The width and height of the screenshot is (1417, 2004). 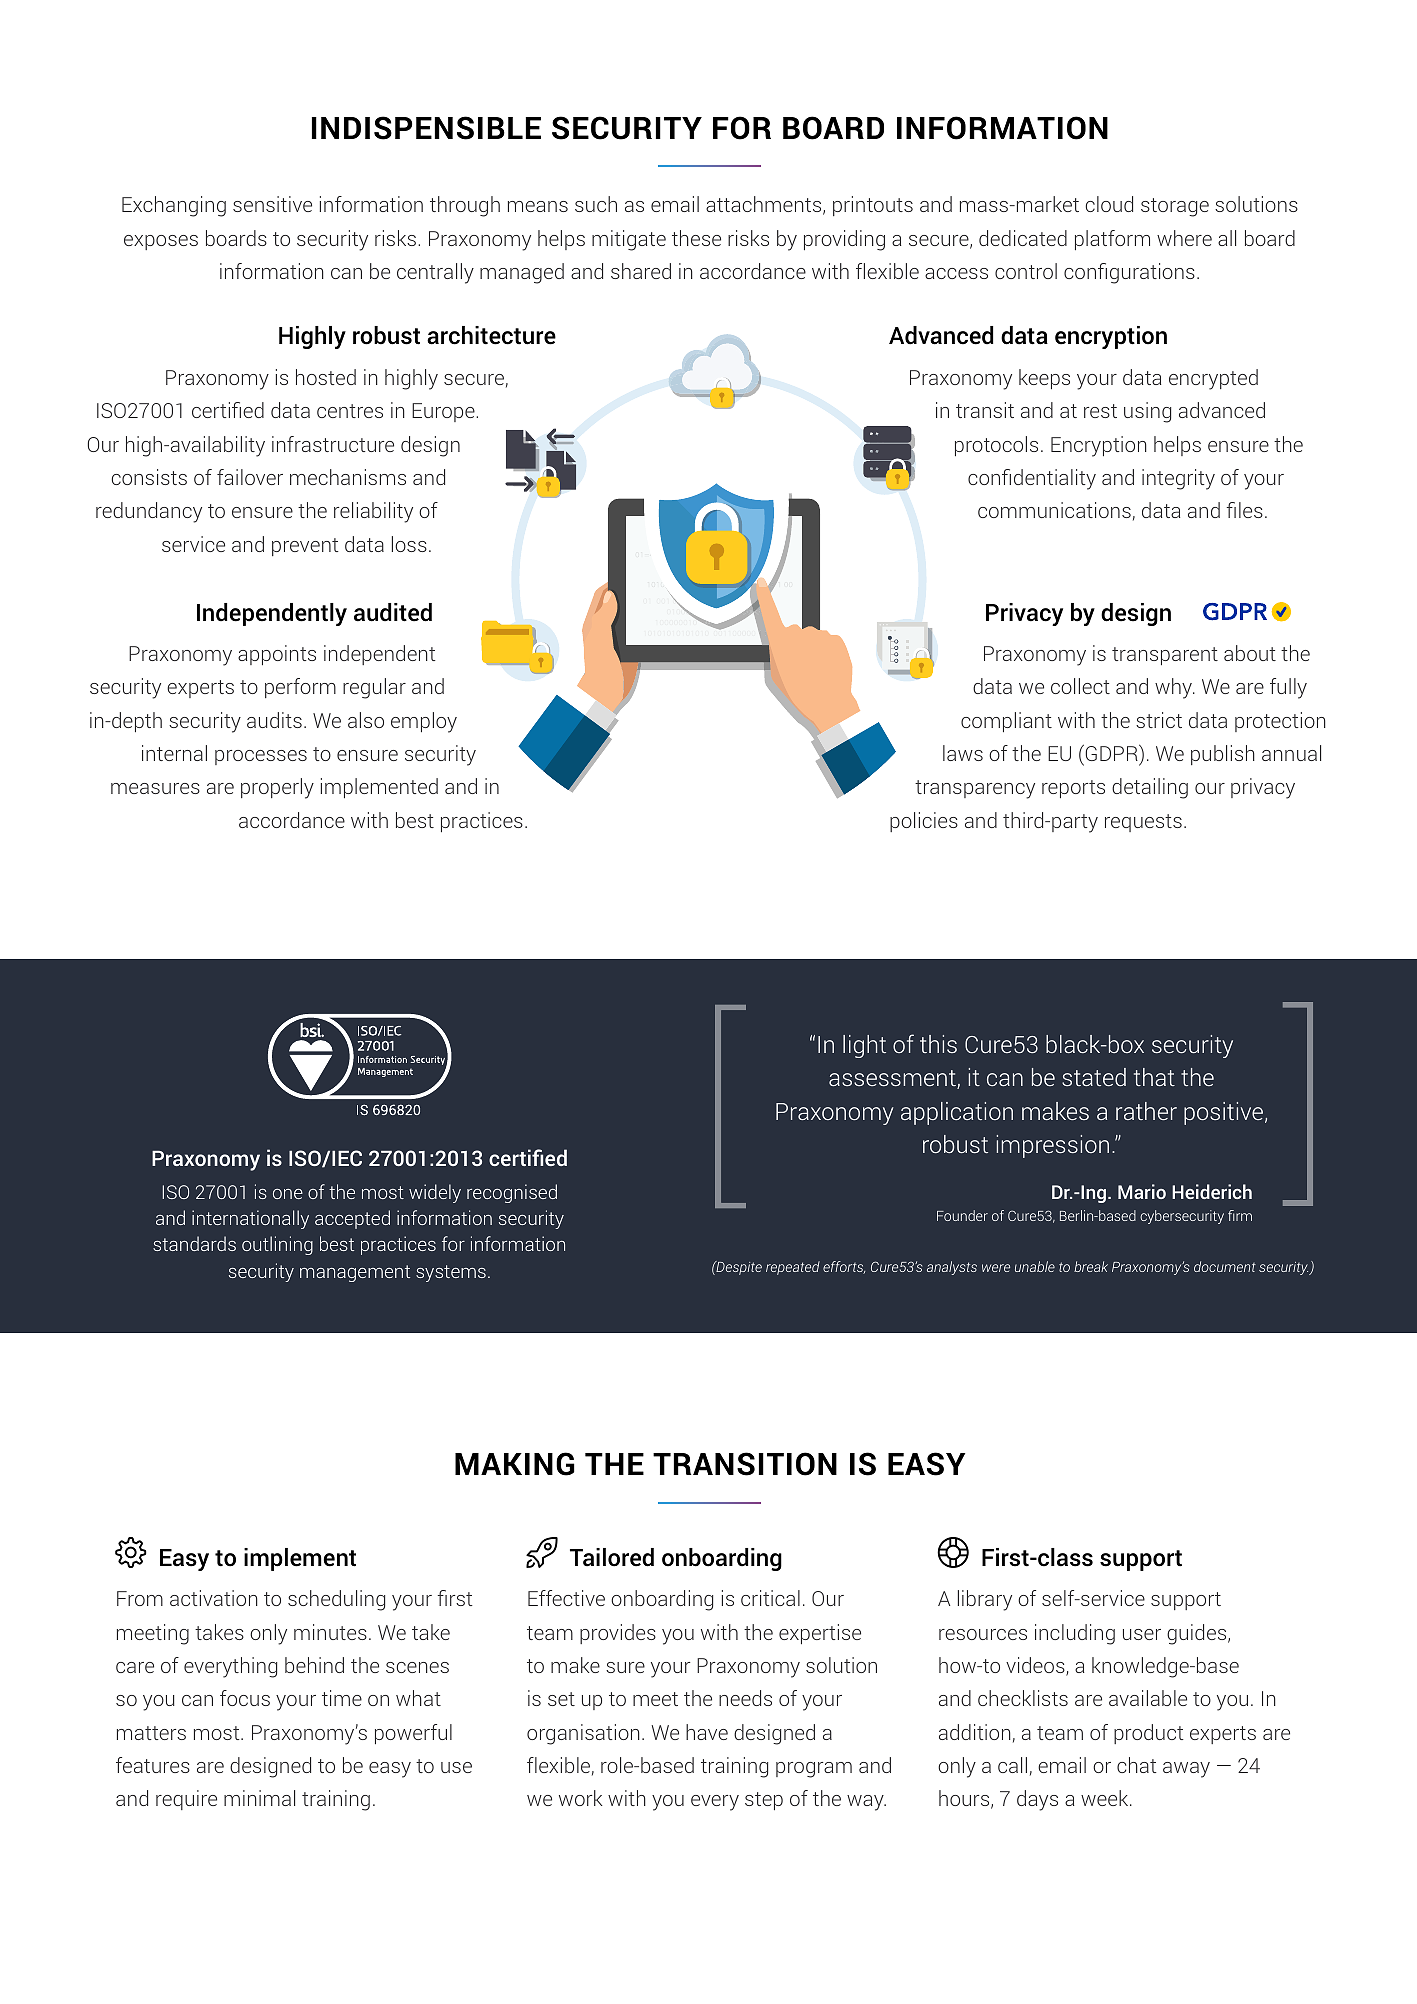 I want to click on minimal, so click(x=259, y=1798).
